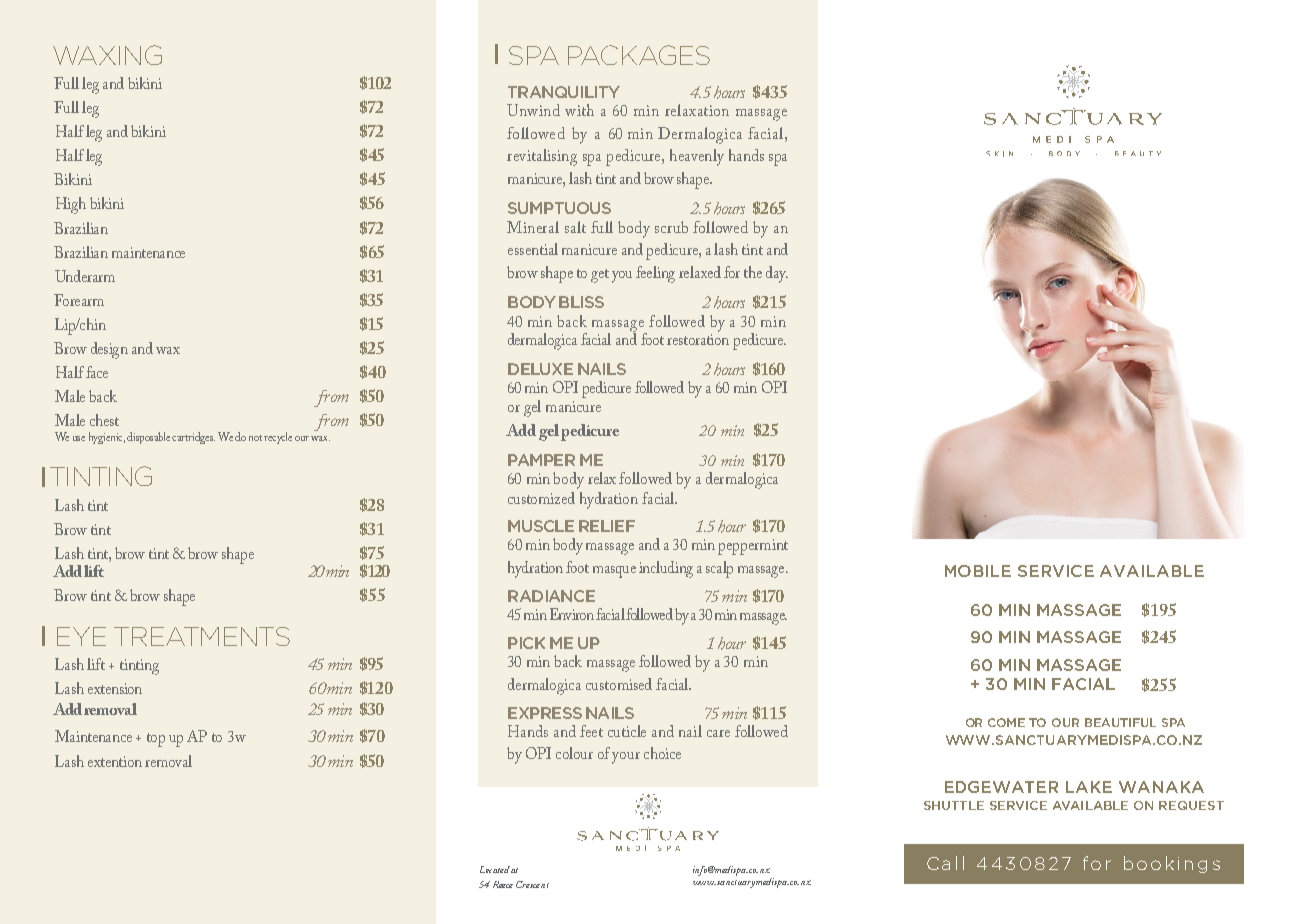 The width and height of the document is (1301, 924). What do you see at coordinates (978, 571) in the document?
I see `MOBILE` at bounding box center [978, 571].
